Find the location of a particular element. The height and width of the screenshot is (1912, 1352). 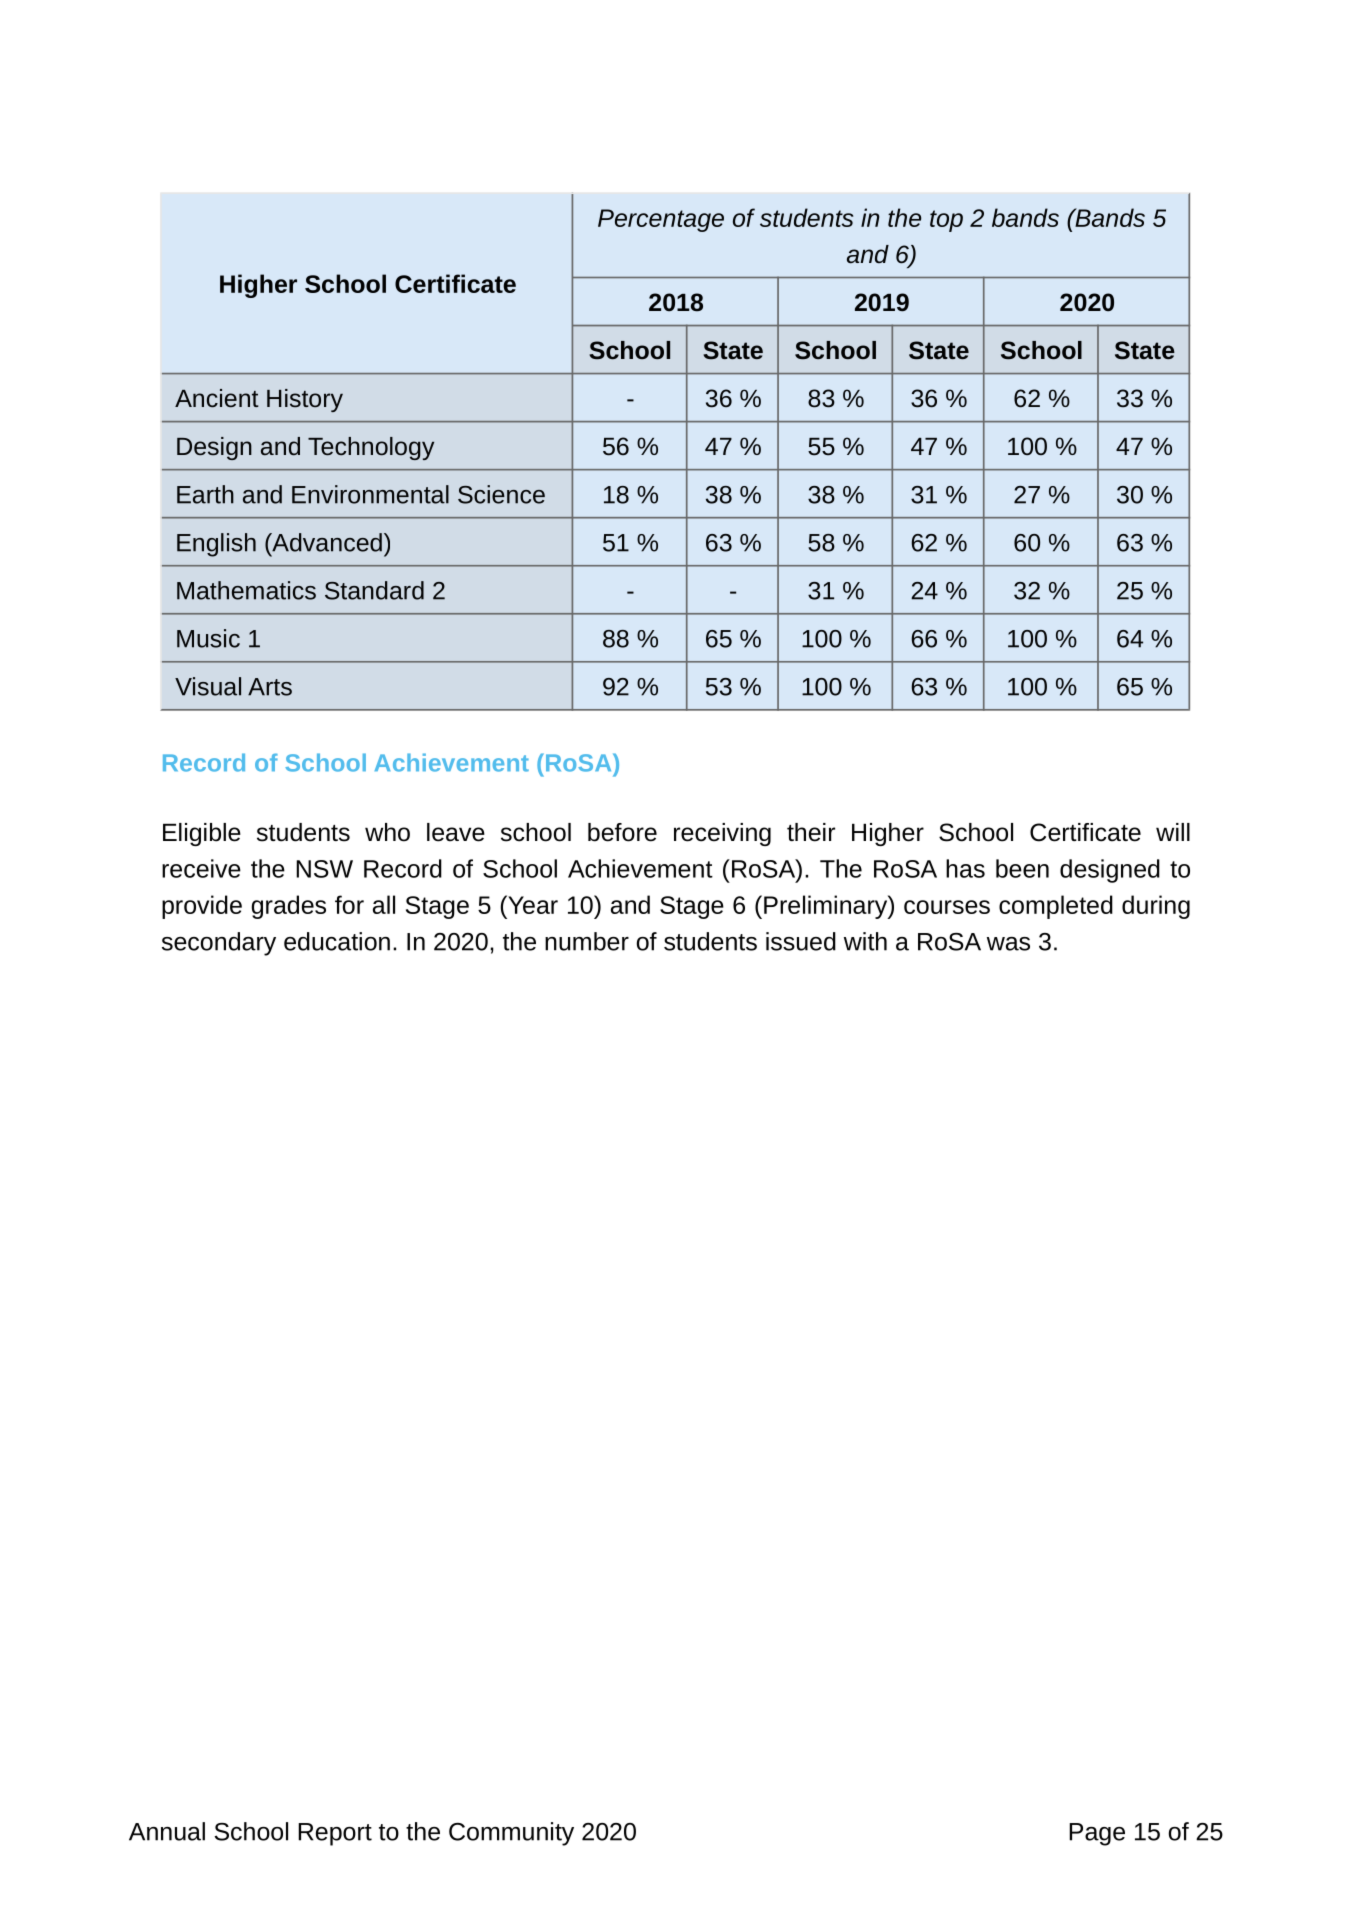

top is located at coordinates (946, 221).
